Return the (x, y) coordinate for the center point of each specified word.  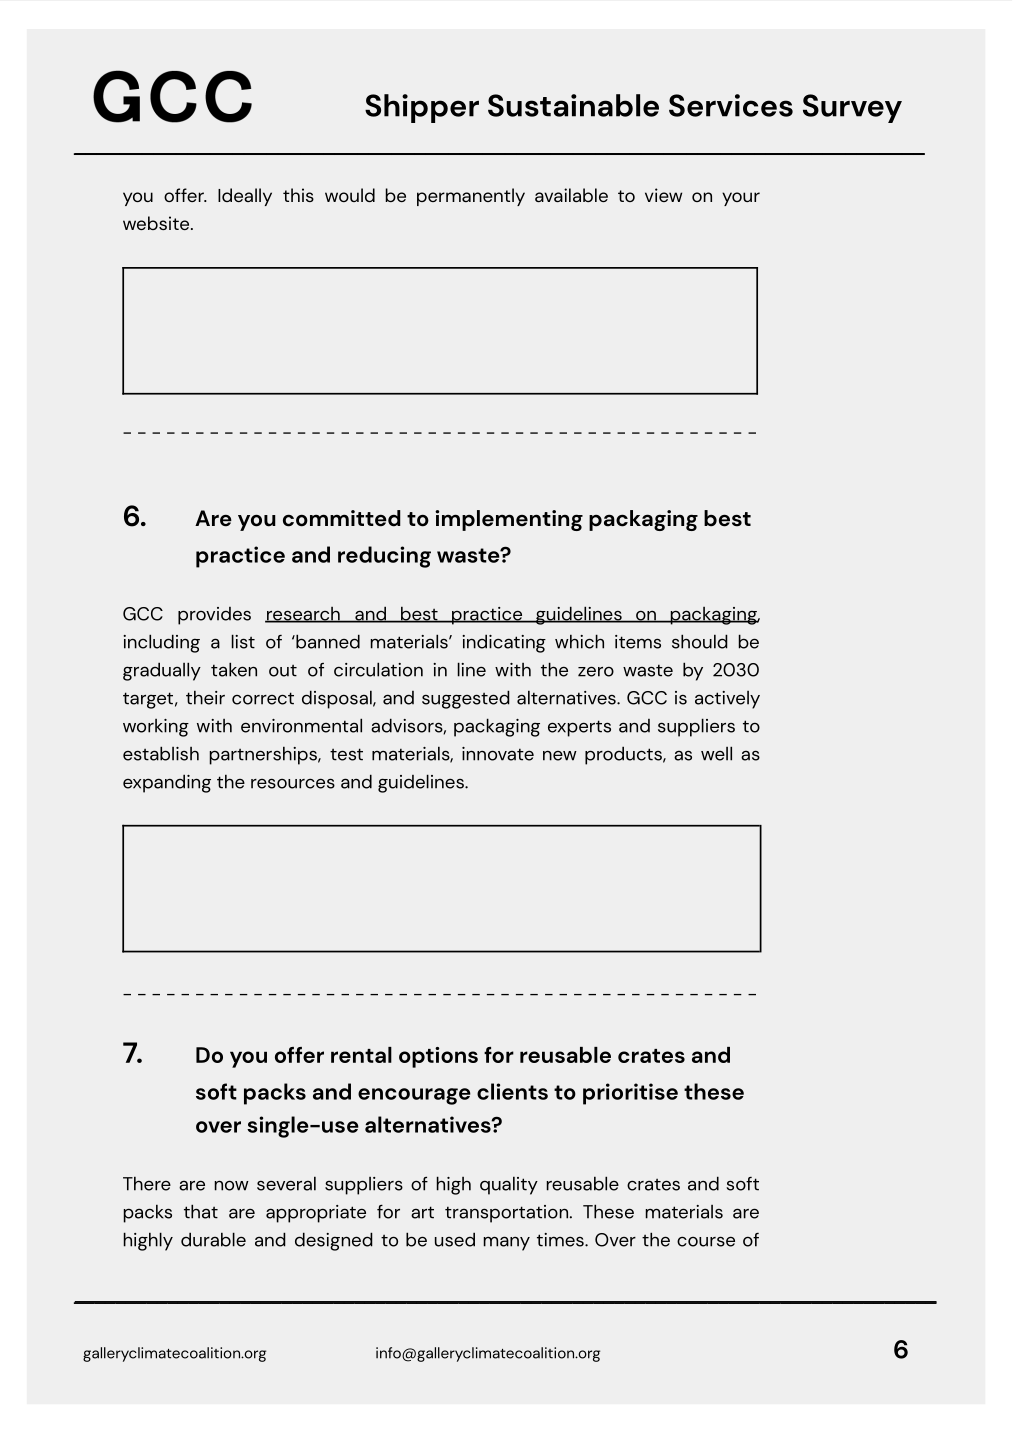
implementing (509, 520)
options (438, 1057)
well (716, 753)
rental (361, 1055)
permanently (471, 197)
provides (214, 616)
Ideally (245, 197)
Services (731, 105)
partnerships (264, 755)
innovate (498, 754)
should (700, 641)
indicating (504, 643)
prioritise (630, 1094)
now (231, 1185)
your (741, 199)
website (157, 223)
